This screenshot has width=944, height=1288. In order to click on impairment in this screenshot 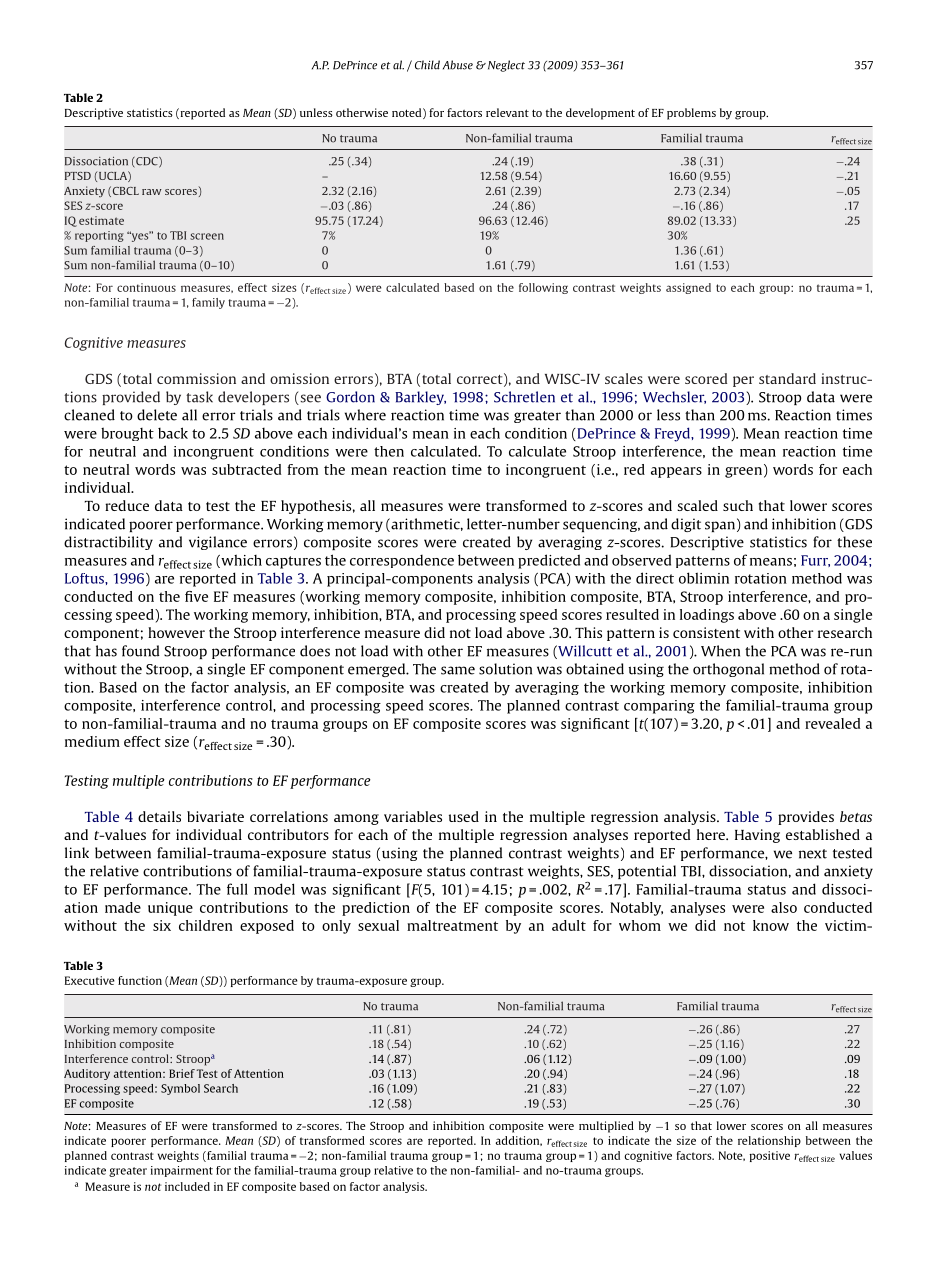, I will do `click(182, 1171)`.
